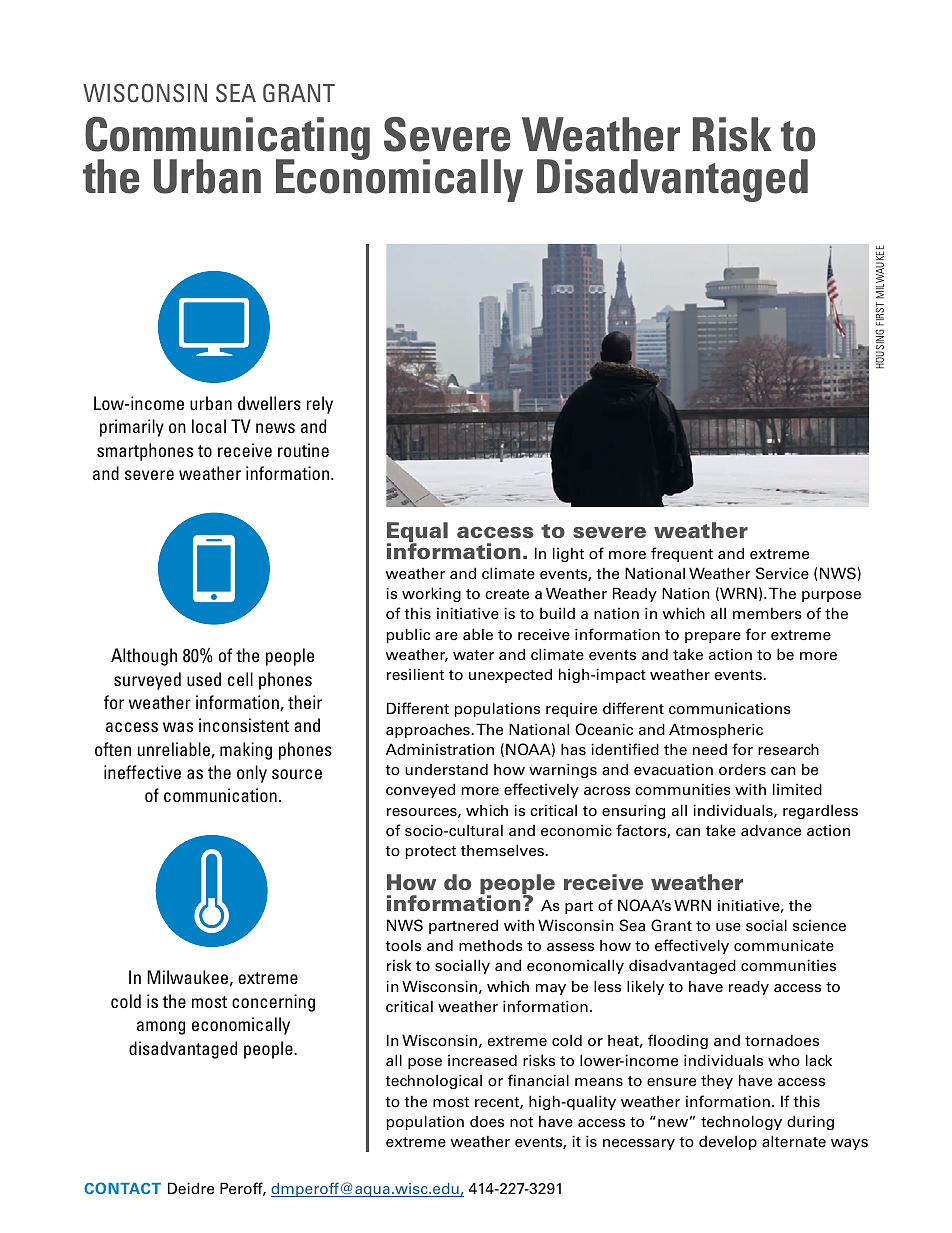  Describe the element at coordinates (473, 655) in the page. I see `water` at that location.
